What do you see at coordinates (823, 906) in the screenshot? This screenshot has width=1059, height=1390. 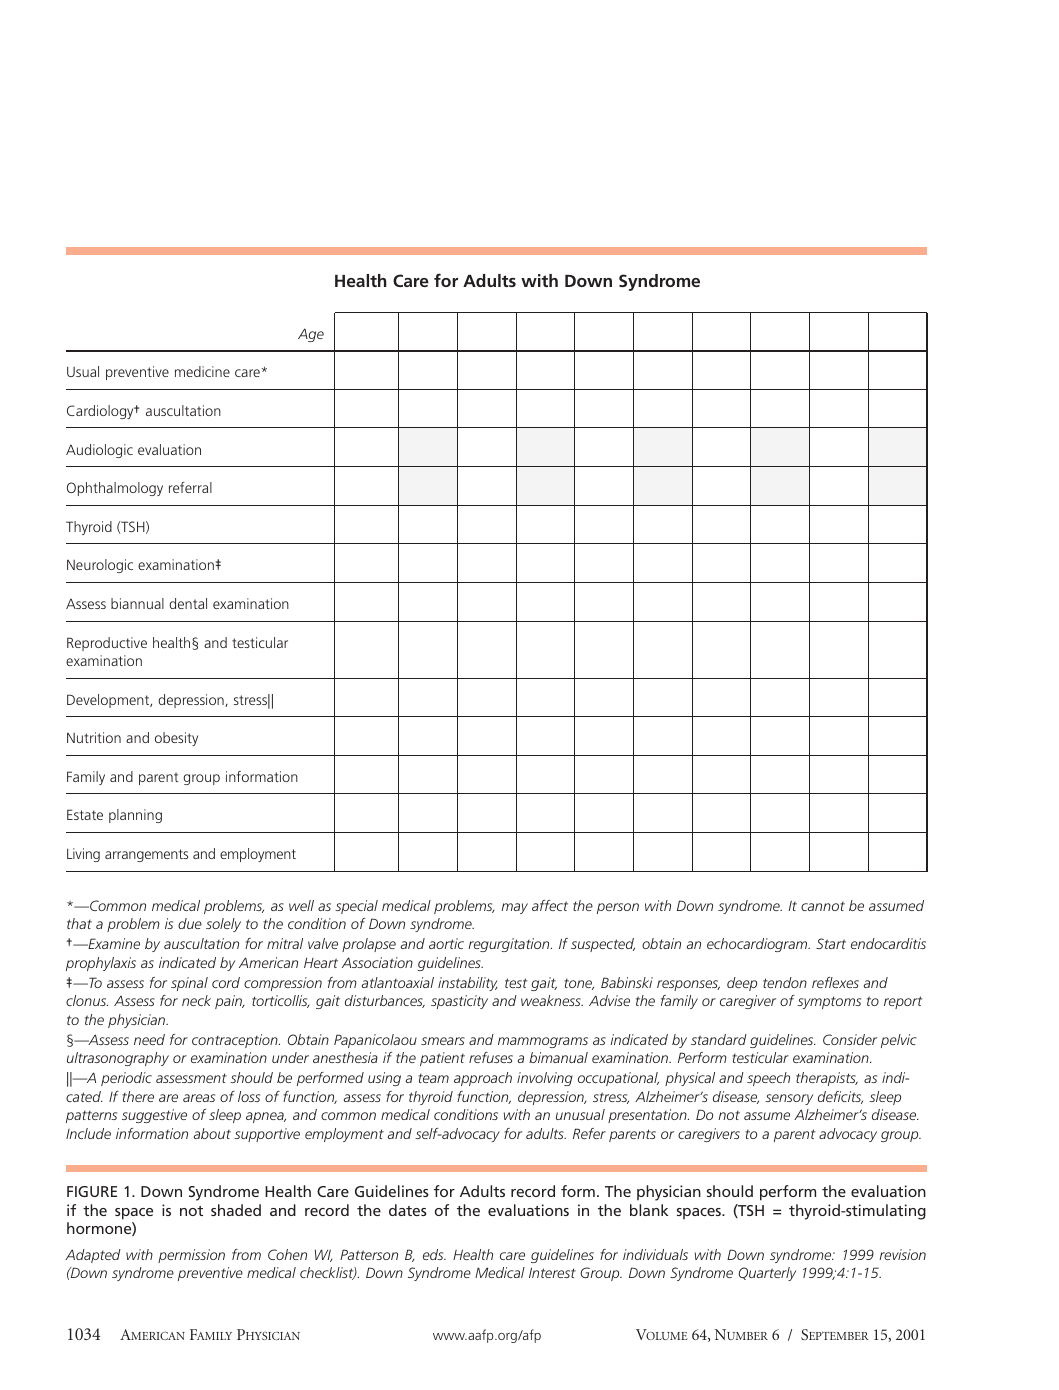 I see `cannot` at bounding box center [823, 906].
